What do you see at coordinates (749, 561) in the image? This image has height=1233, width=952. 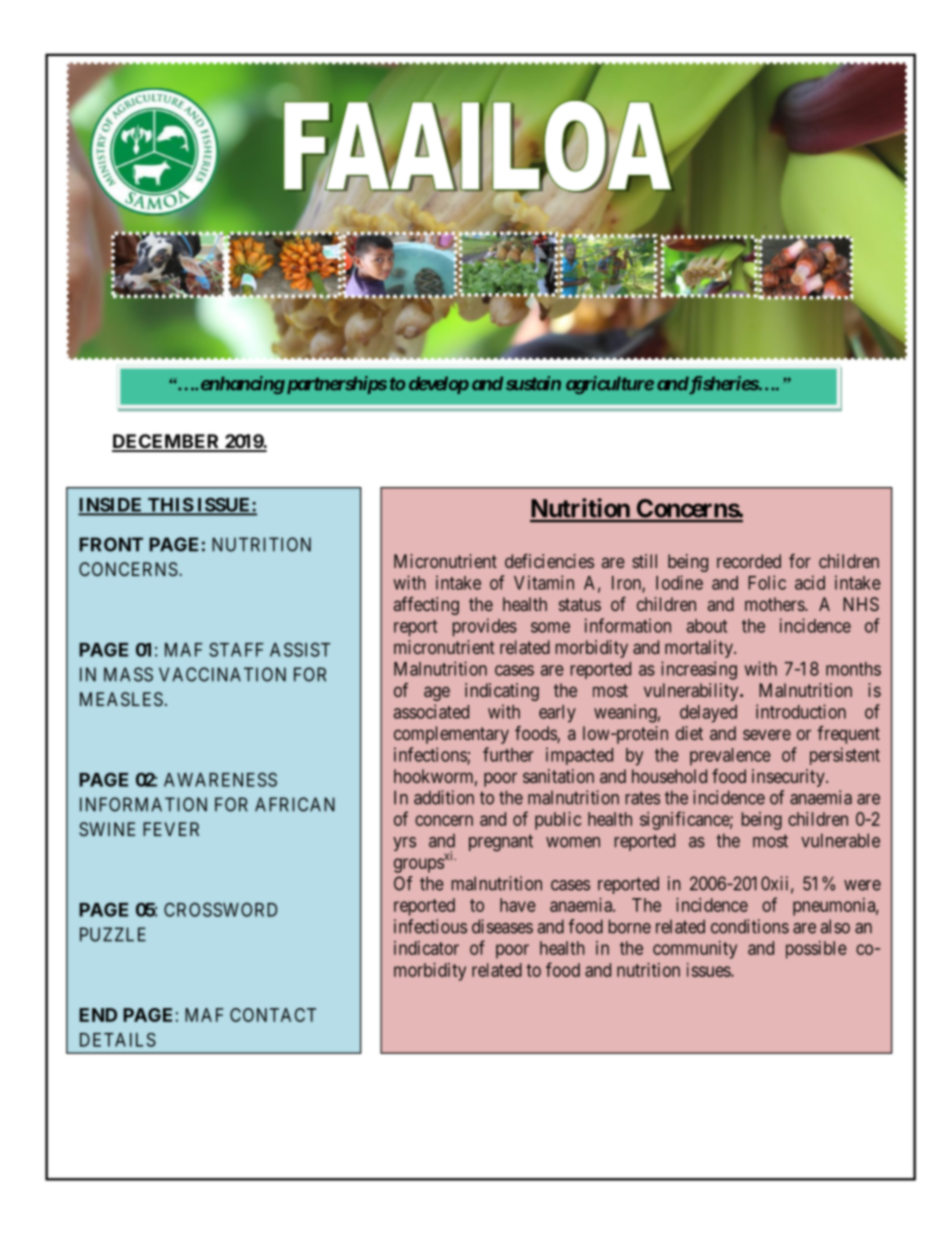 I see `recorded` at bounding box center [749, 561].
